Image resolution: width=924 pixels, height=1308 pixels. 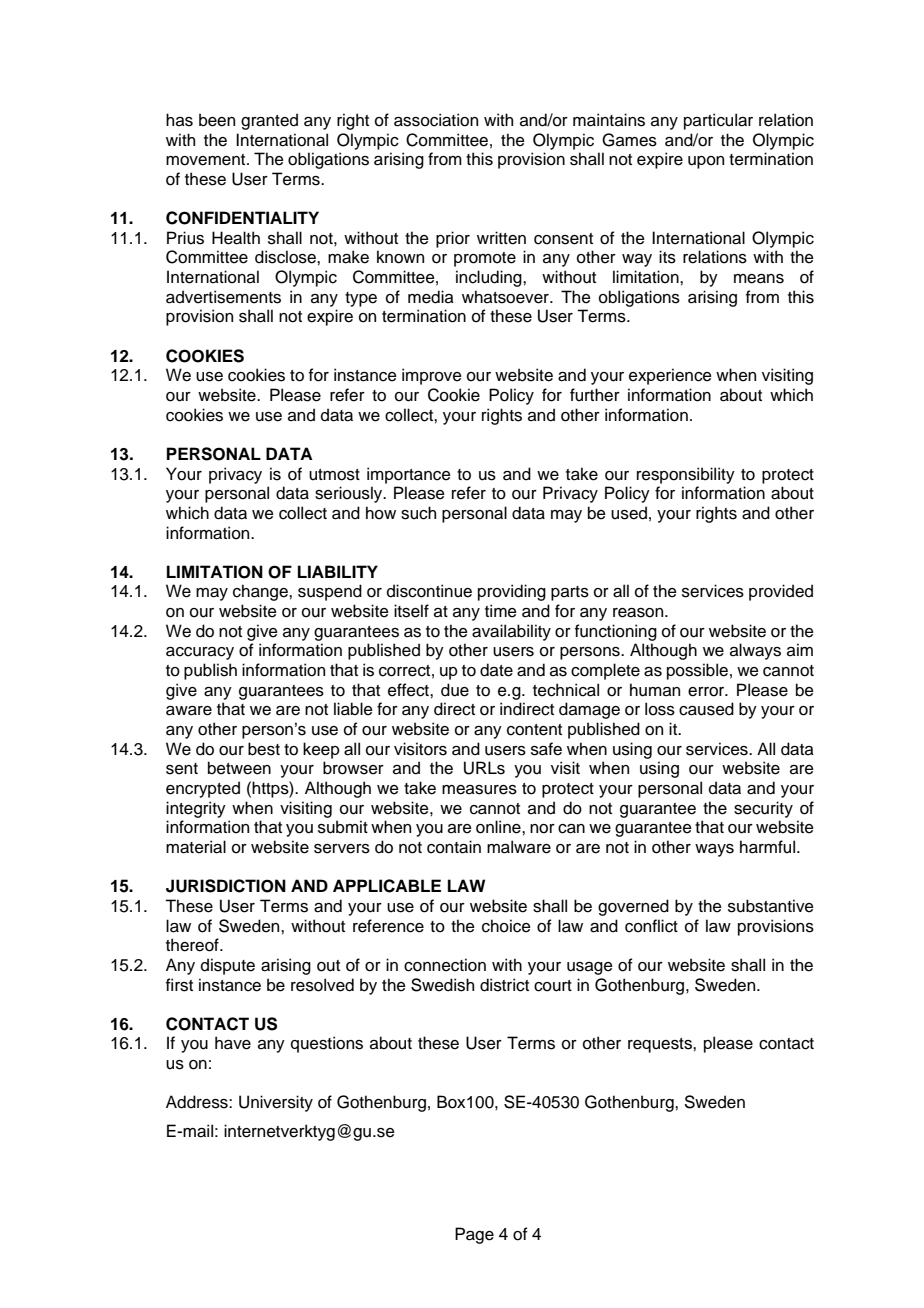 What do you see at coordinates (226, 886) in the screenshot?
I see `JURISDICTION` at bounding box center [226, 886].
